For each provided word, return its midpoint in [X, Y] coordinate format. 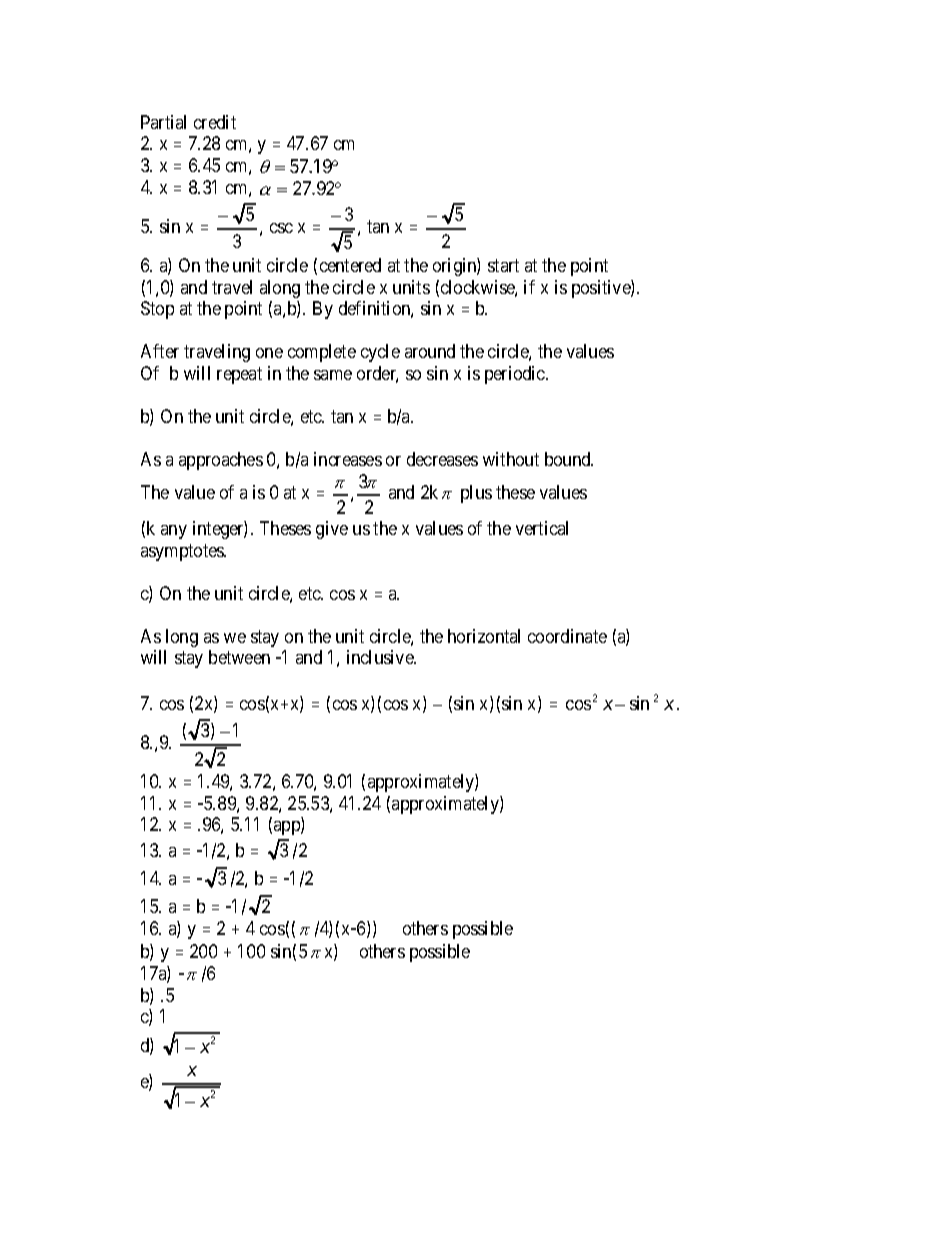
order [377, 374]
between [239, 657]
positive [602, 289]
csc [281, 228]
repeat [239, 375]
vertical [542, 528]
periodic [516, 375]
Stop [157, 310]
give [332, 530]
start [503, 265]
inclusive [381, 657]
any [174, 532]
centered [350, 265]
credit [215, 122]
